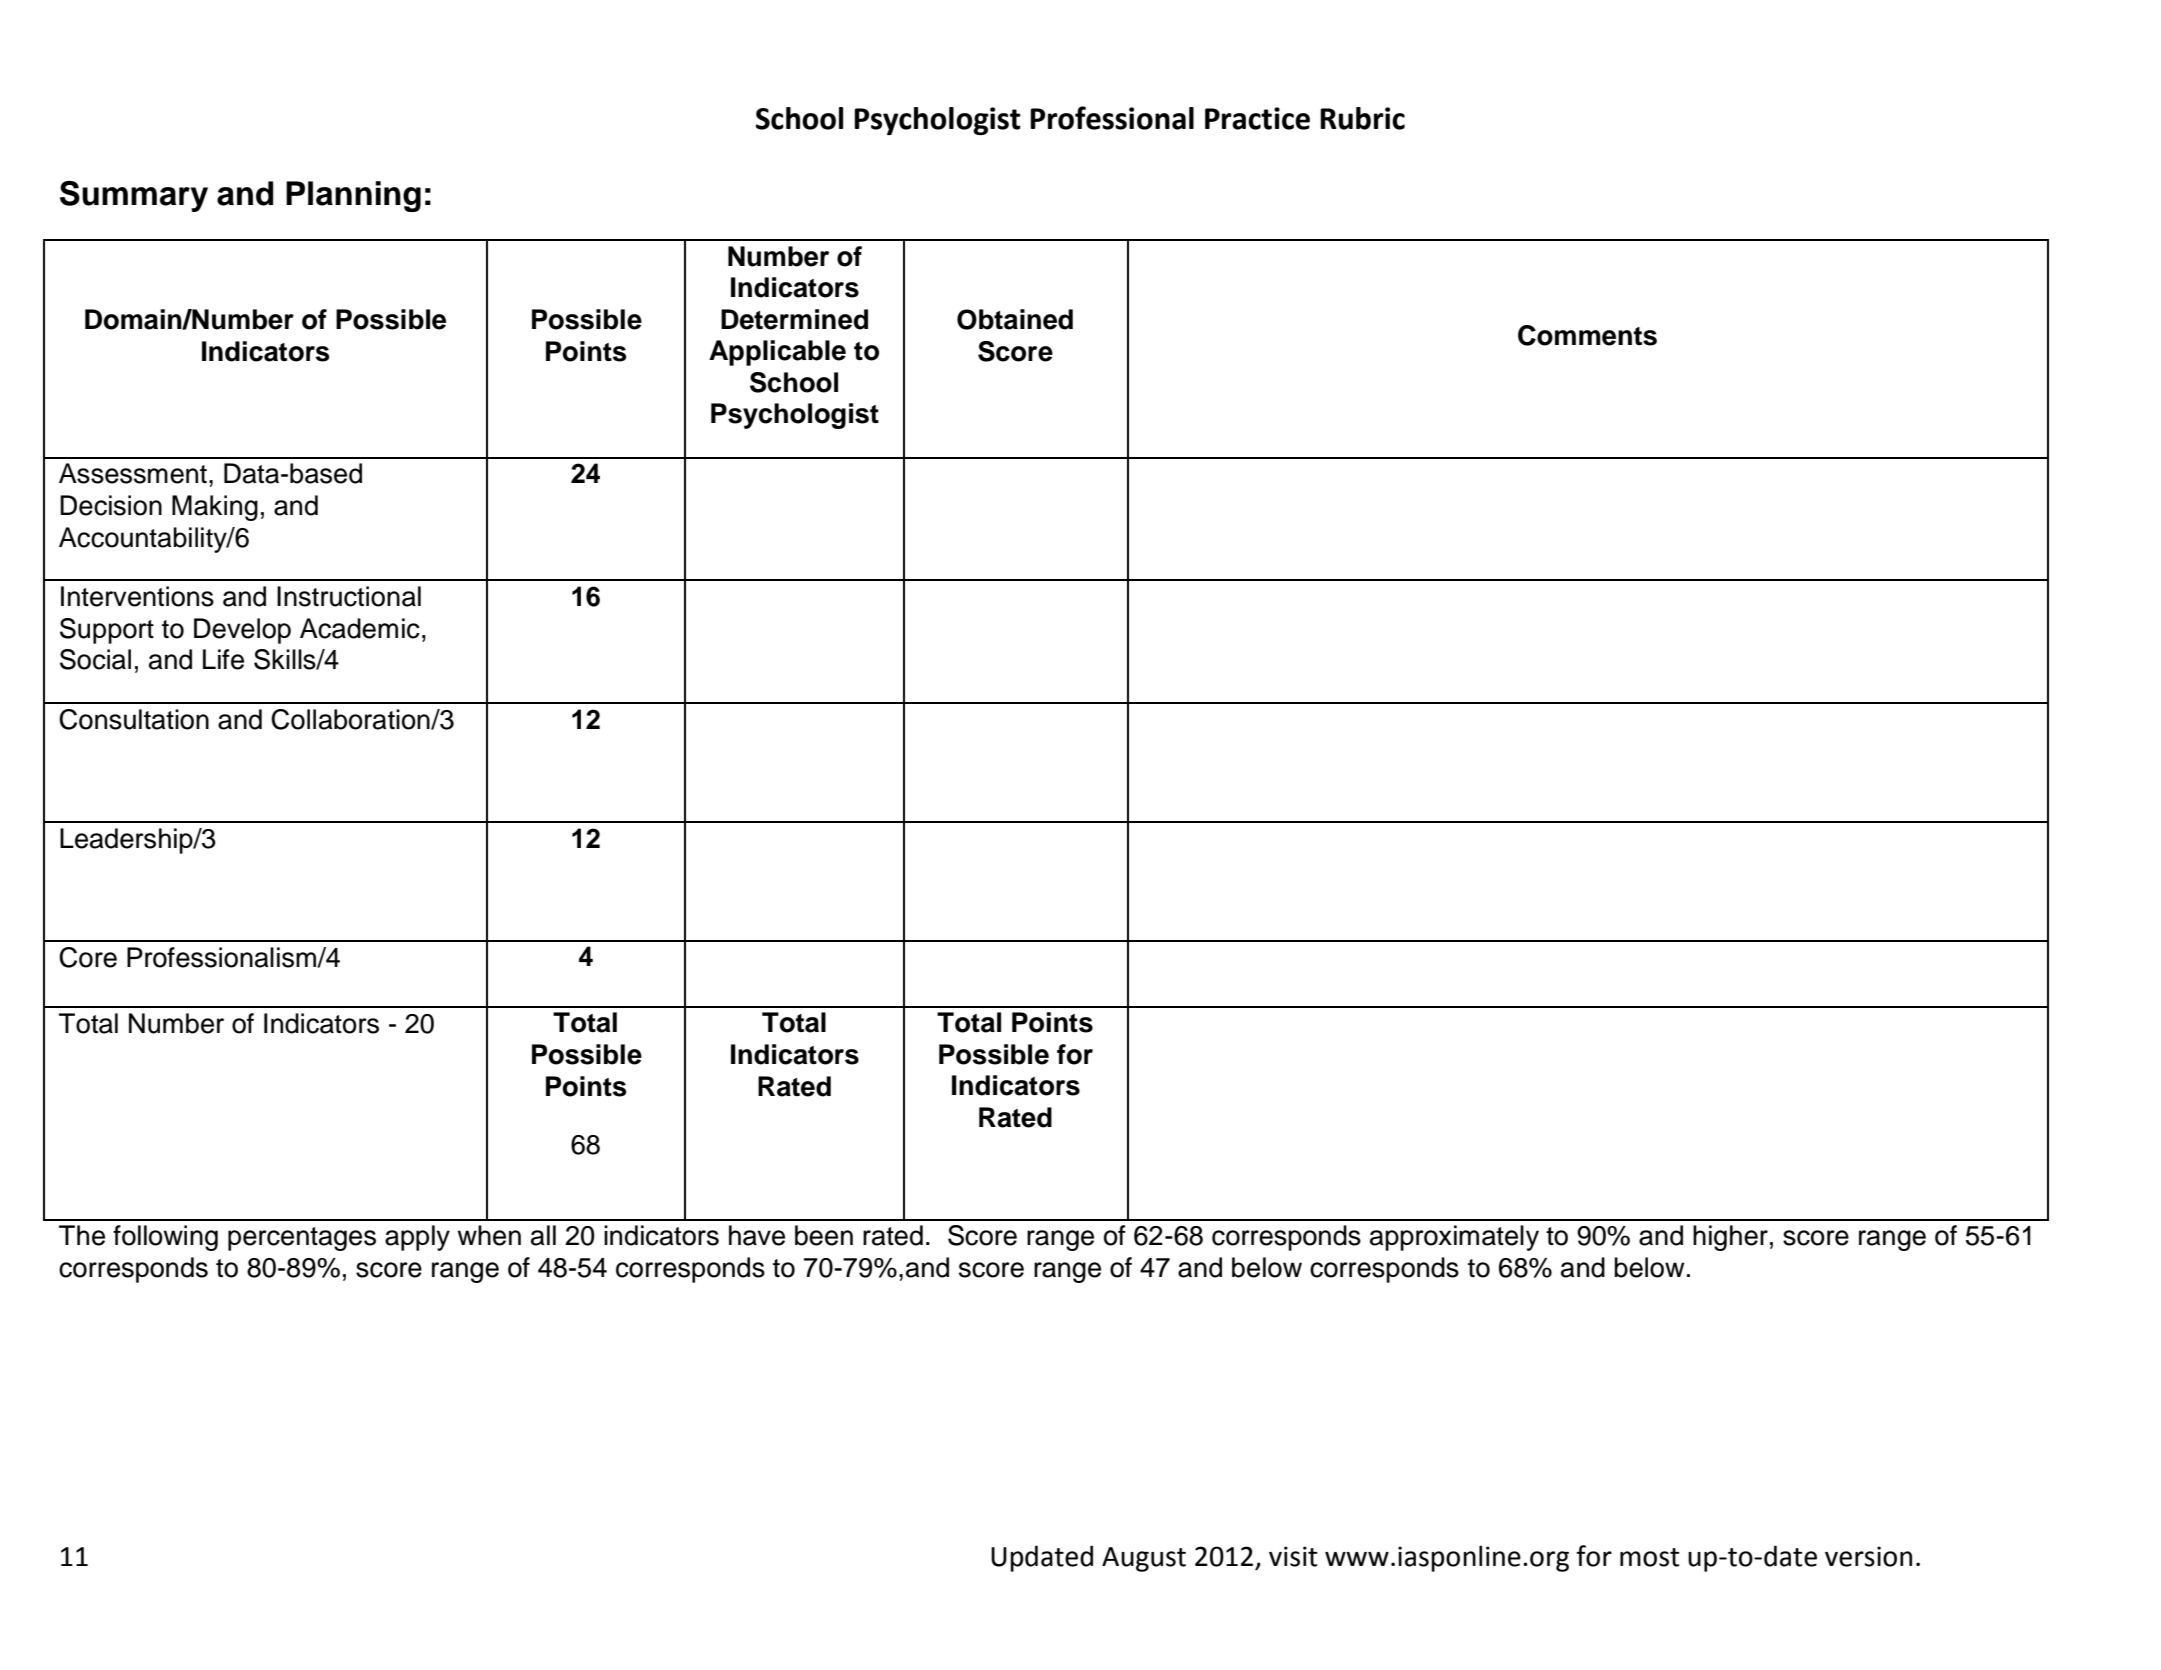 This image has width=2161, height=1670. Describe the element at coordinates (349, 596) in the image. I see `Instructional` at that location.
